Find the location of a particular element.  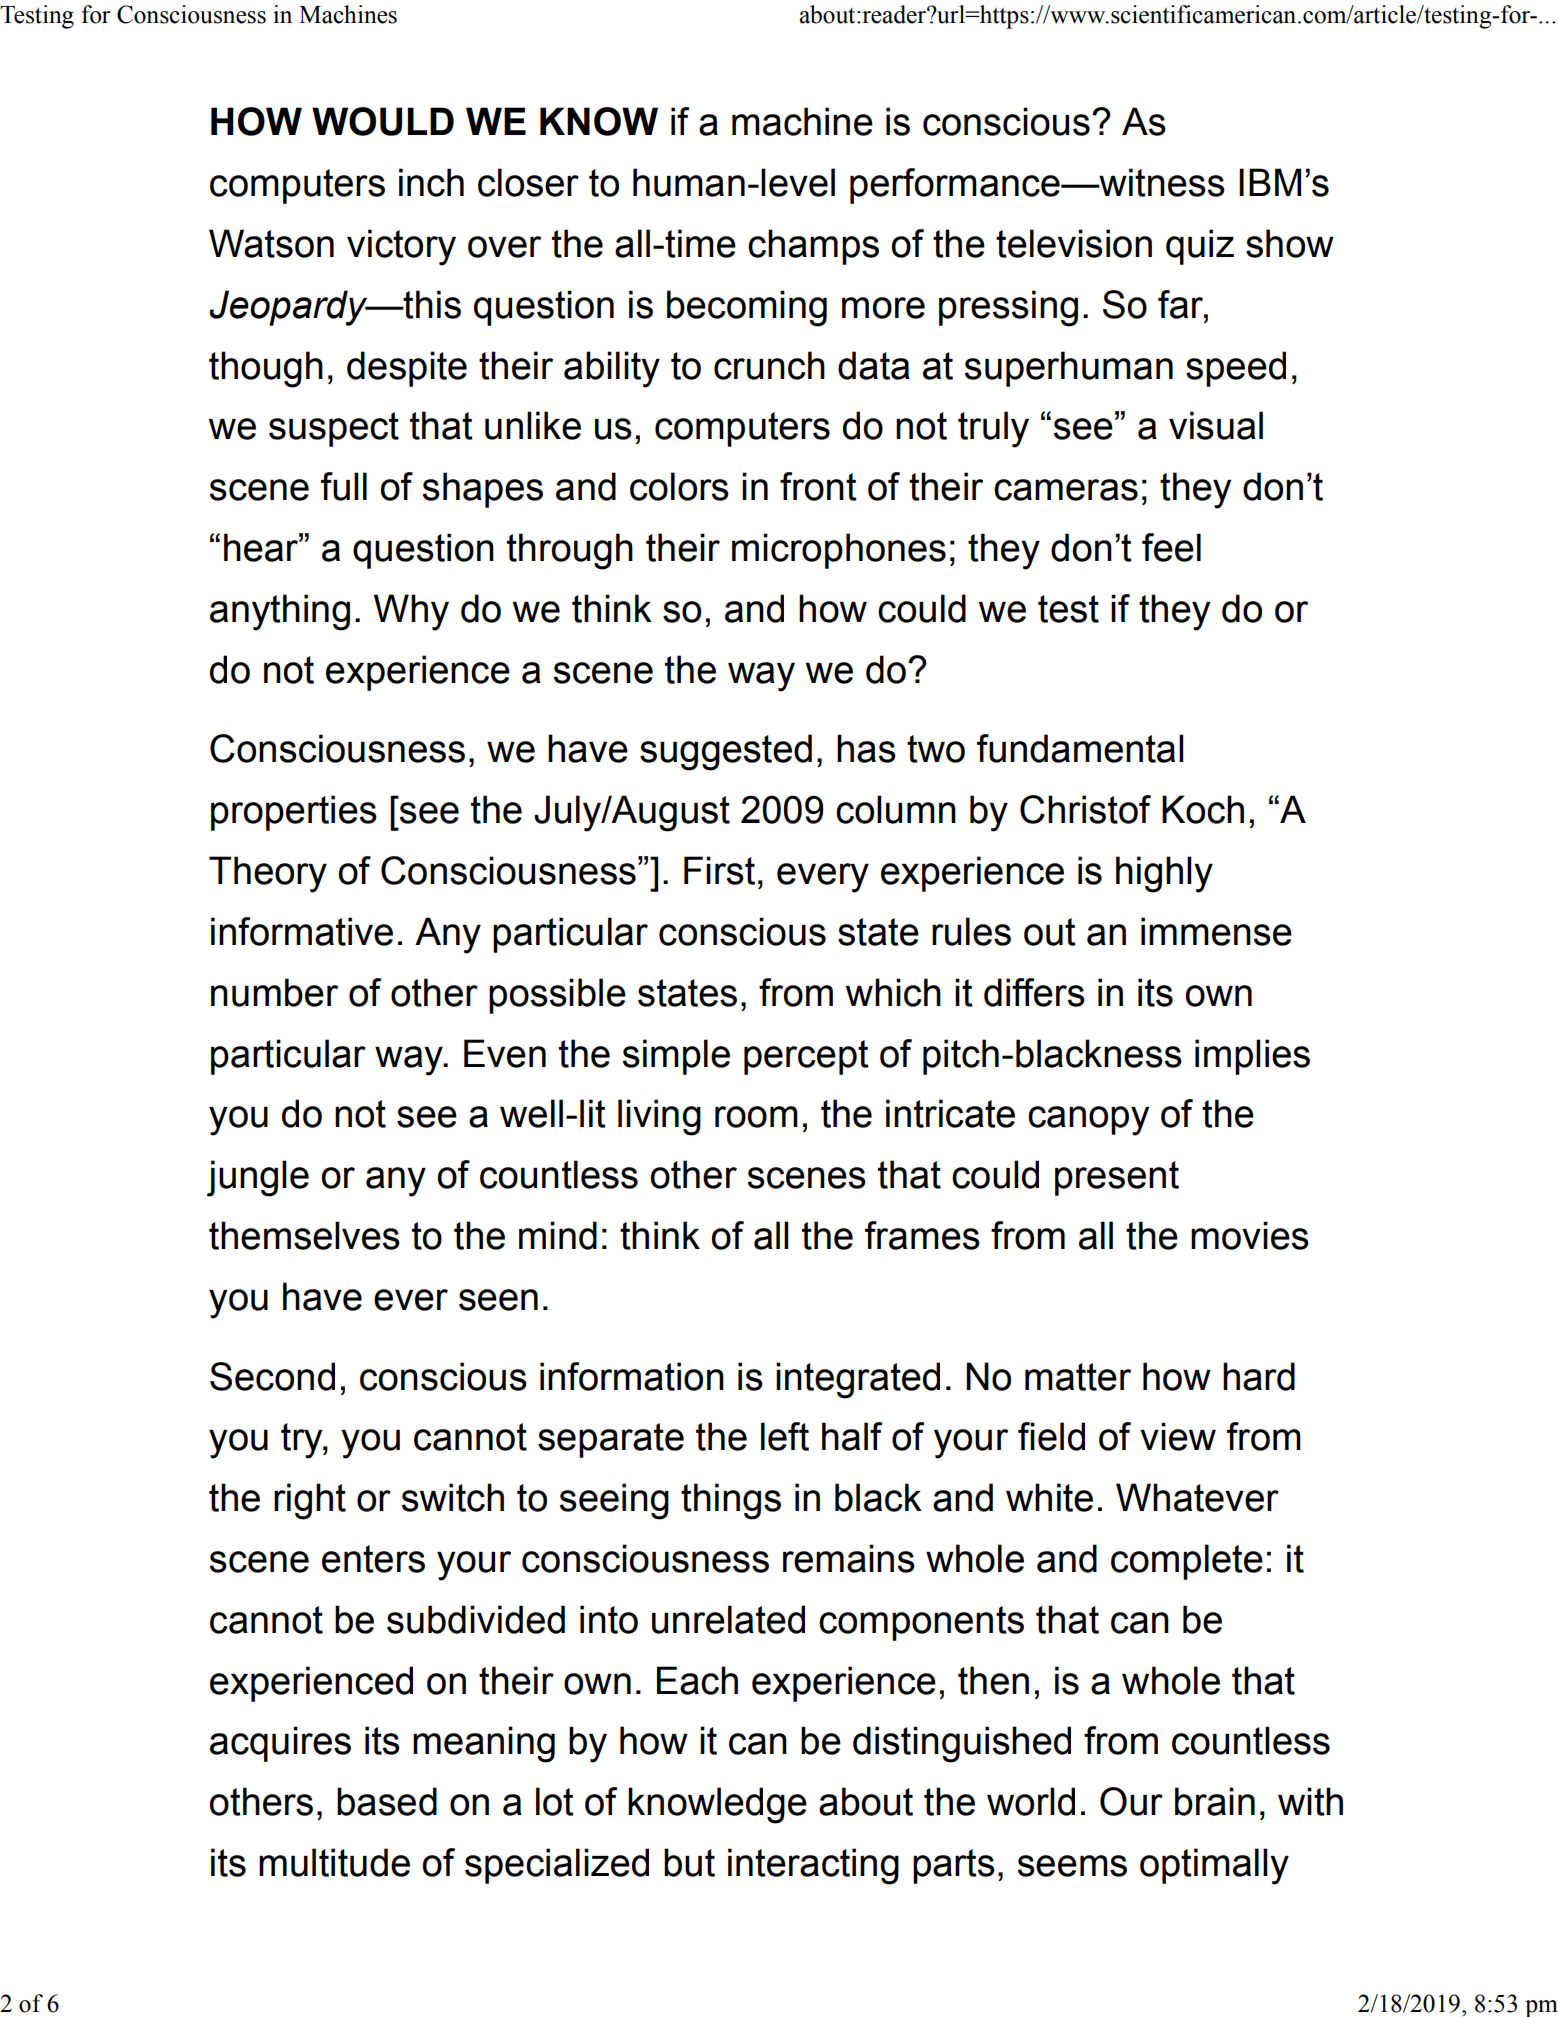

microphones is located at coordinates (839, 551).
